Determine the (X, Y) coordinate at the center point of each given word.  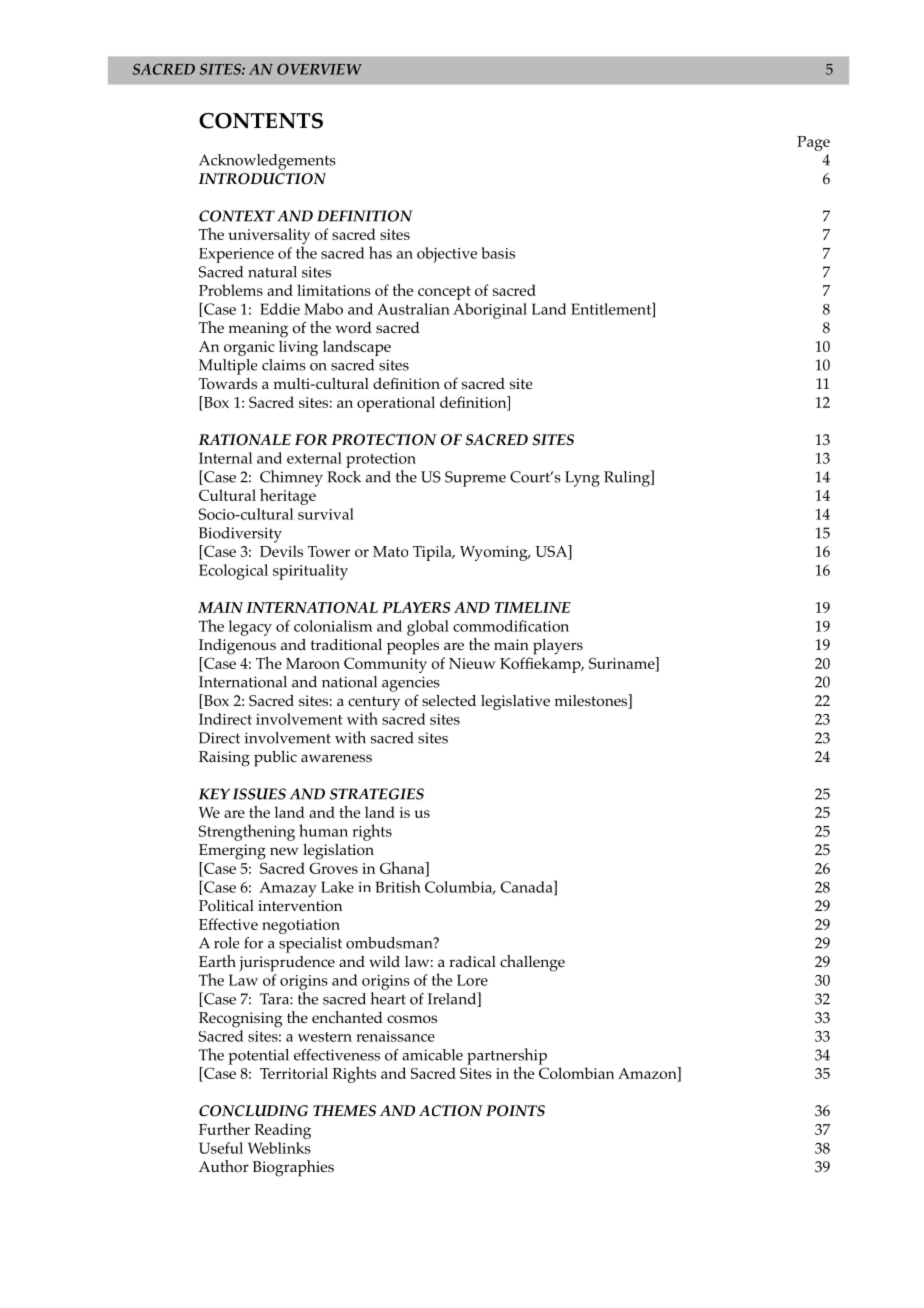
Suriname (623, 663)
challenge (532, 963)
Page (813, 143)
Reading (282, 1131)
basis (498, 253)
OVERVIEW (319, 69)
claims (284, 365)
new (284, 851)
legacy (250, 628)
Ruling (628, 478)
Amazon (648, 1074)
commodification (511, 626)
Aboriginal (490, 311)
